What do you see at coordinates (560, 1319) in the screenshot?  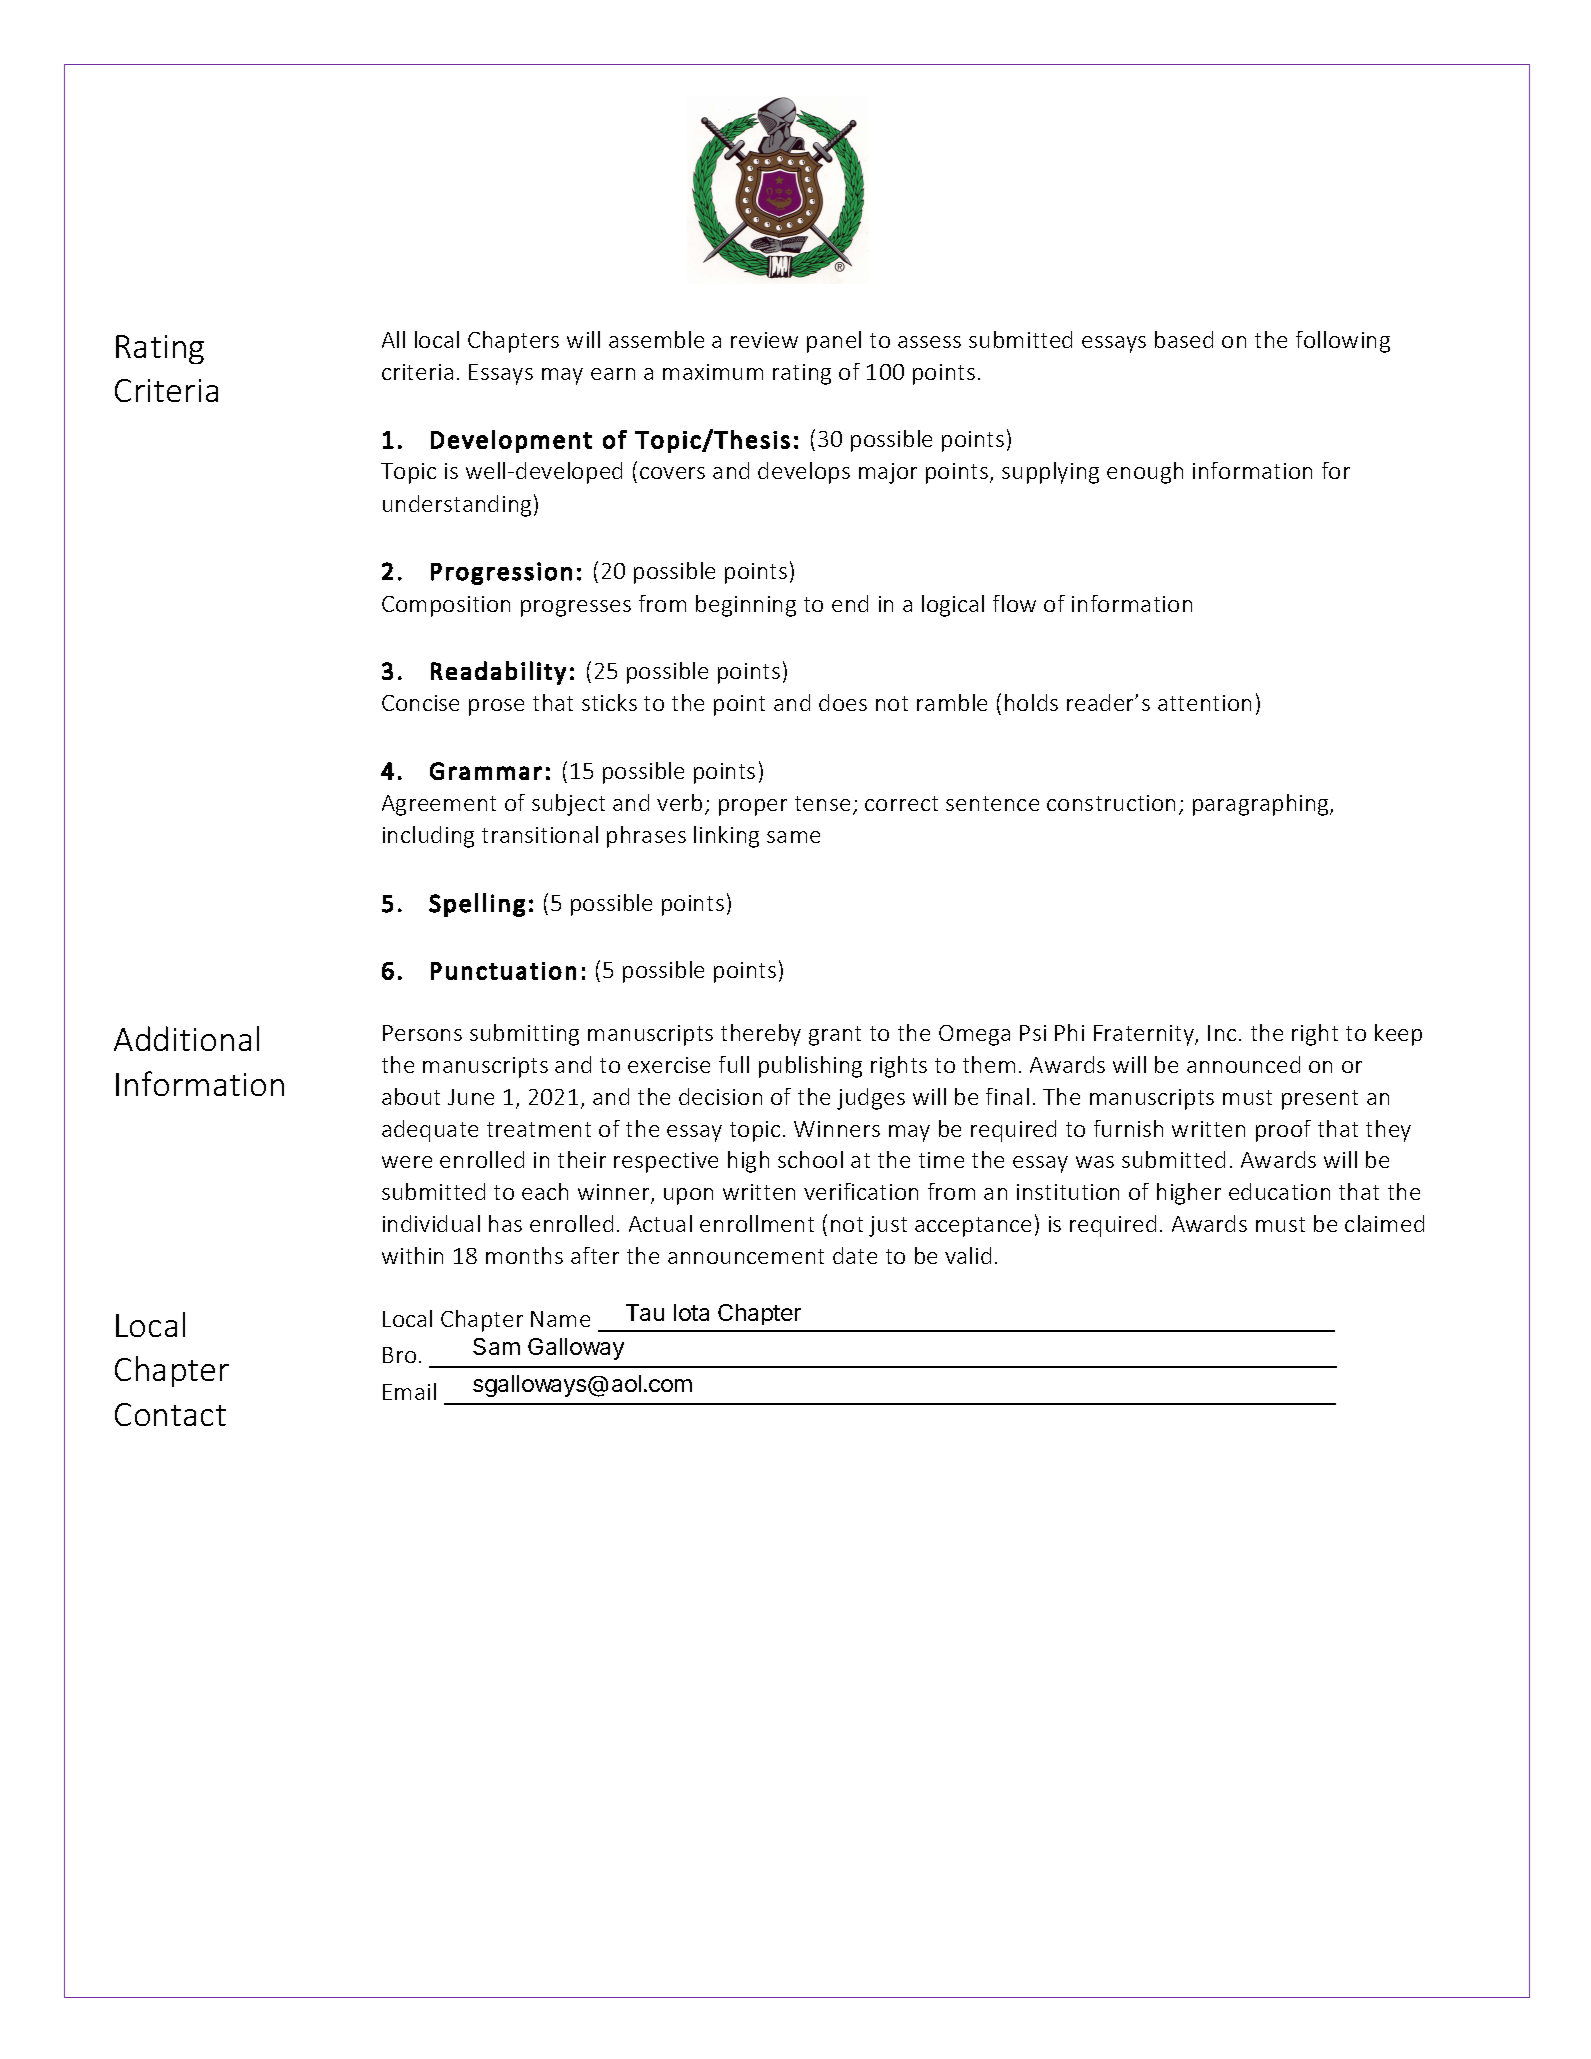 I see `Name` at bounding box center [560, 1319].
